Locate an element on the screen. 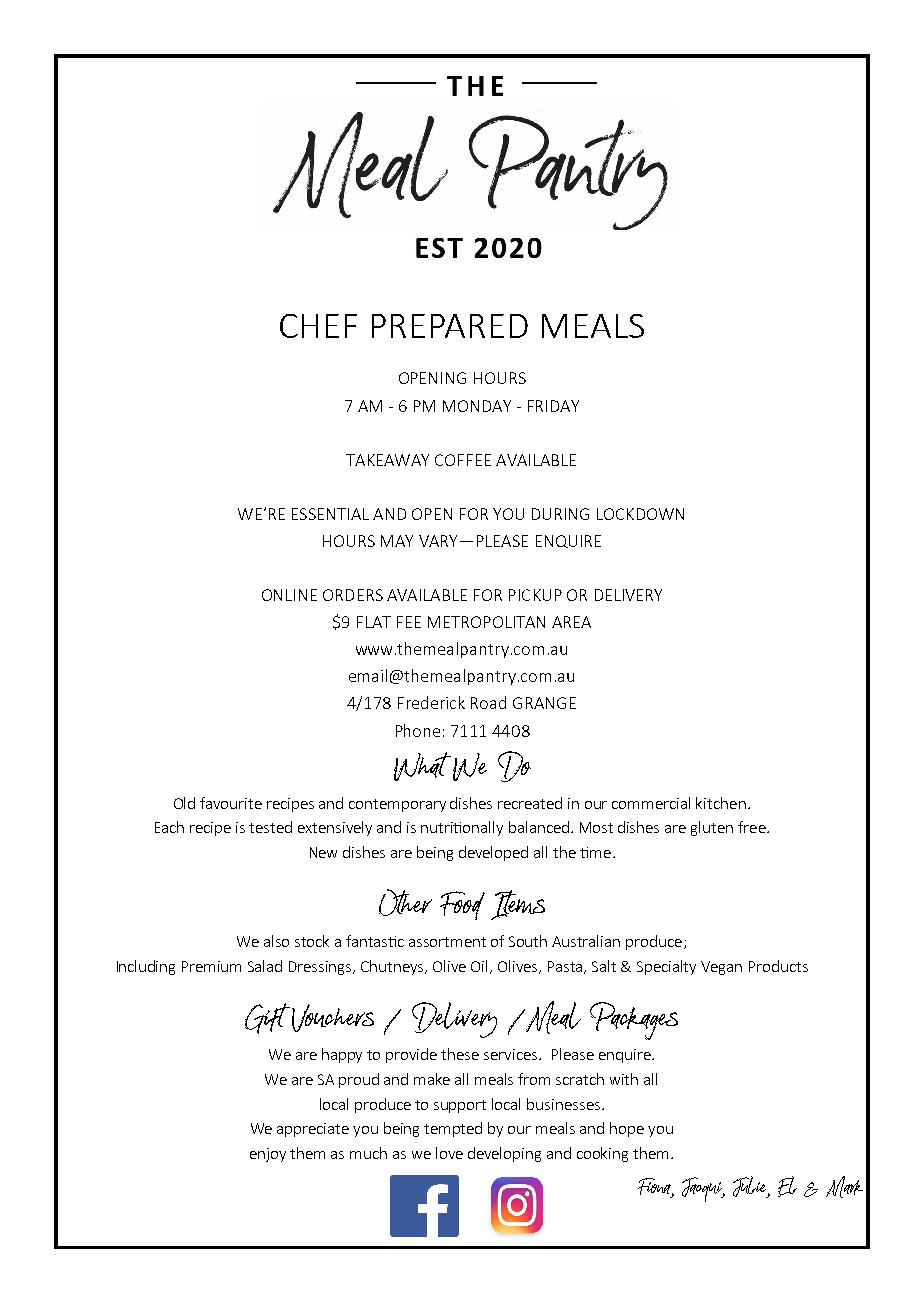 This screenshot has width=924, height=1308. Julie is located at coordinates (751, 1187).
